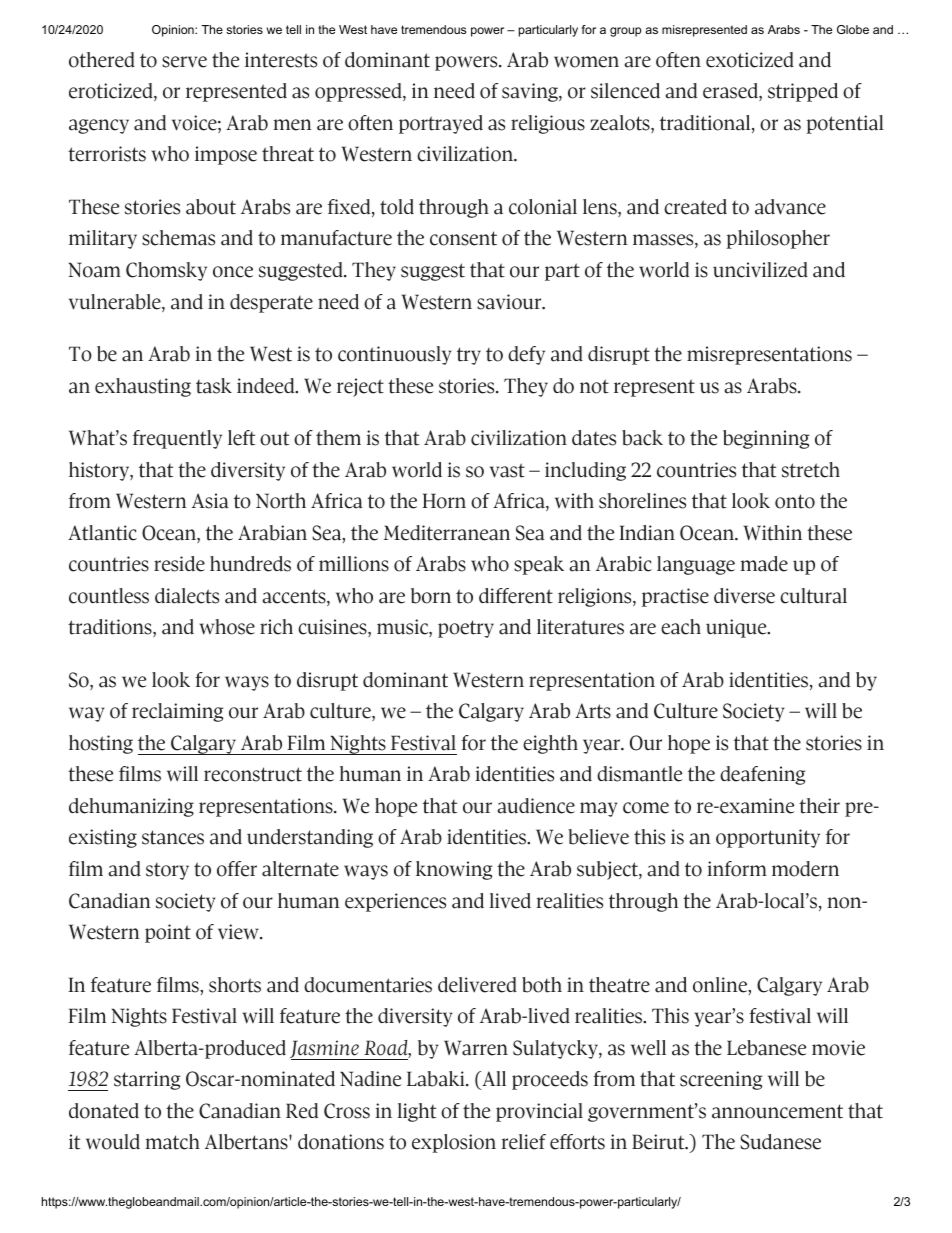 The image size is (952, 1233). Describe the element at coordinates (803, 92) in the screenshot. I see `stripped` at that location.
